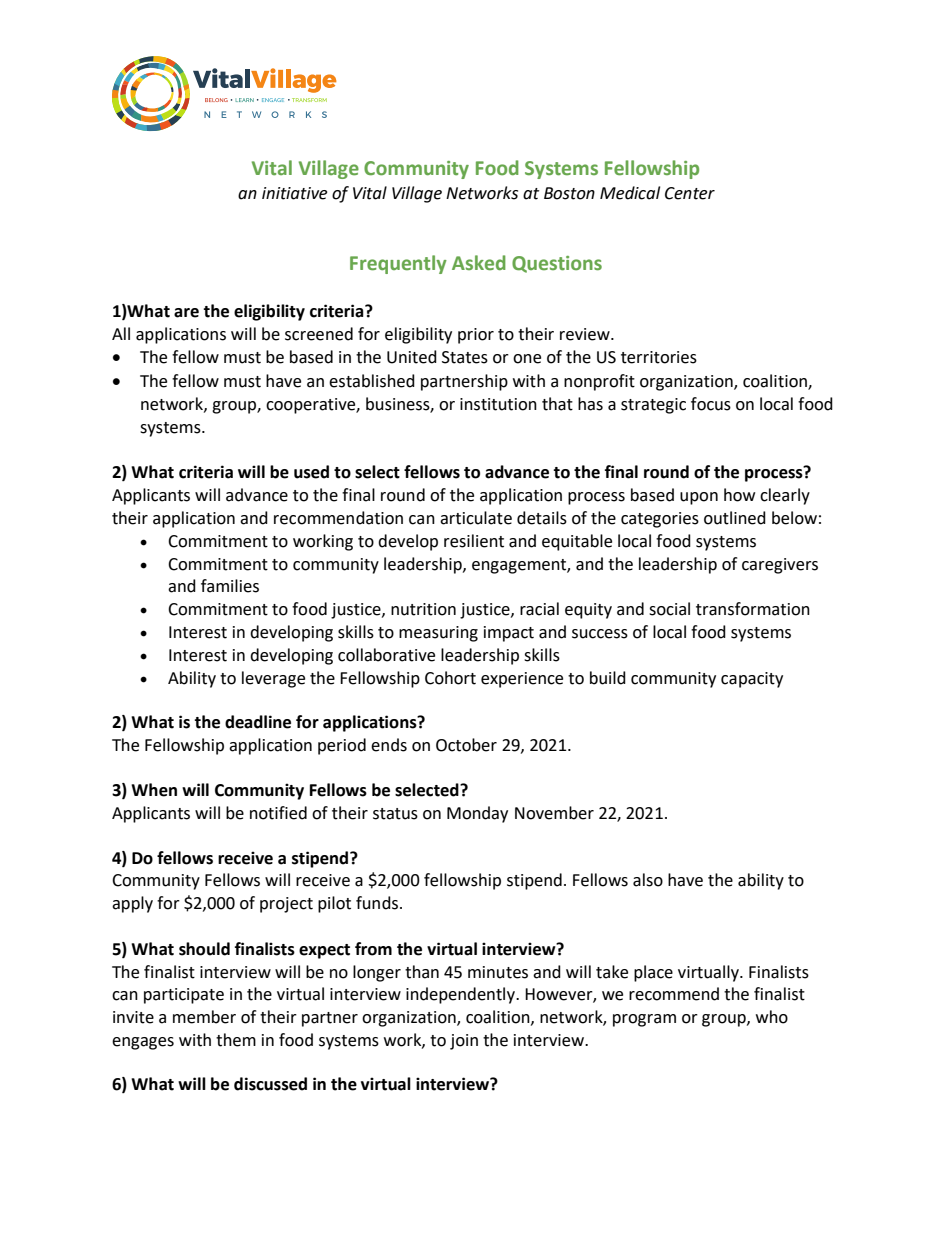  I want to click on measuring, so click(438, 634).
